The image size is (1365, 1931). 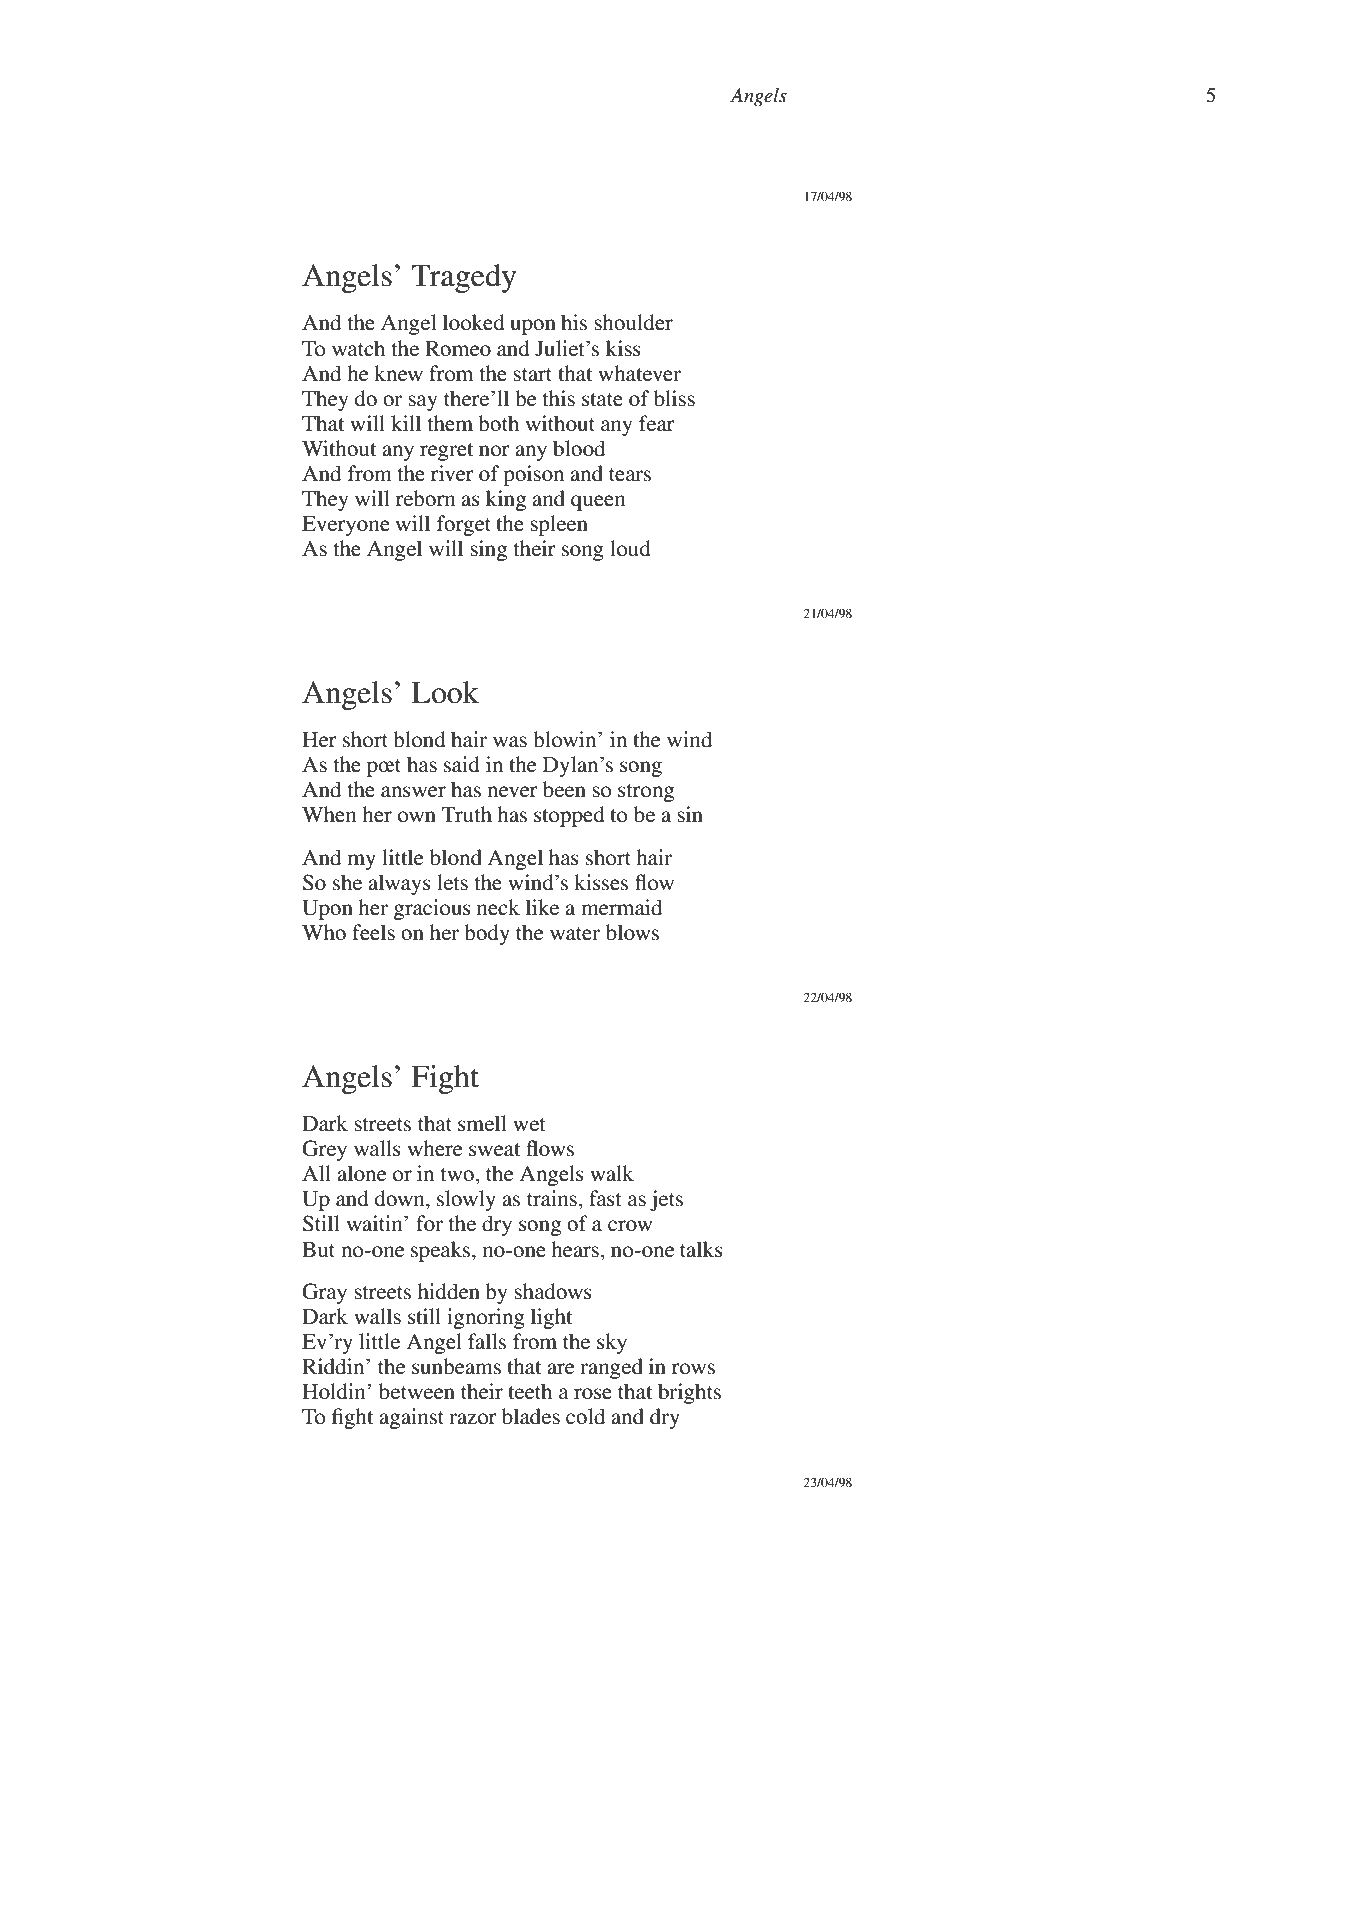 What do you see at coordinates (630, 548) in the screenshot?
I see `loud` at bounding box center [630, 548].
